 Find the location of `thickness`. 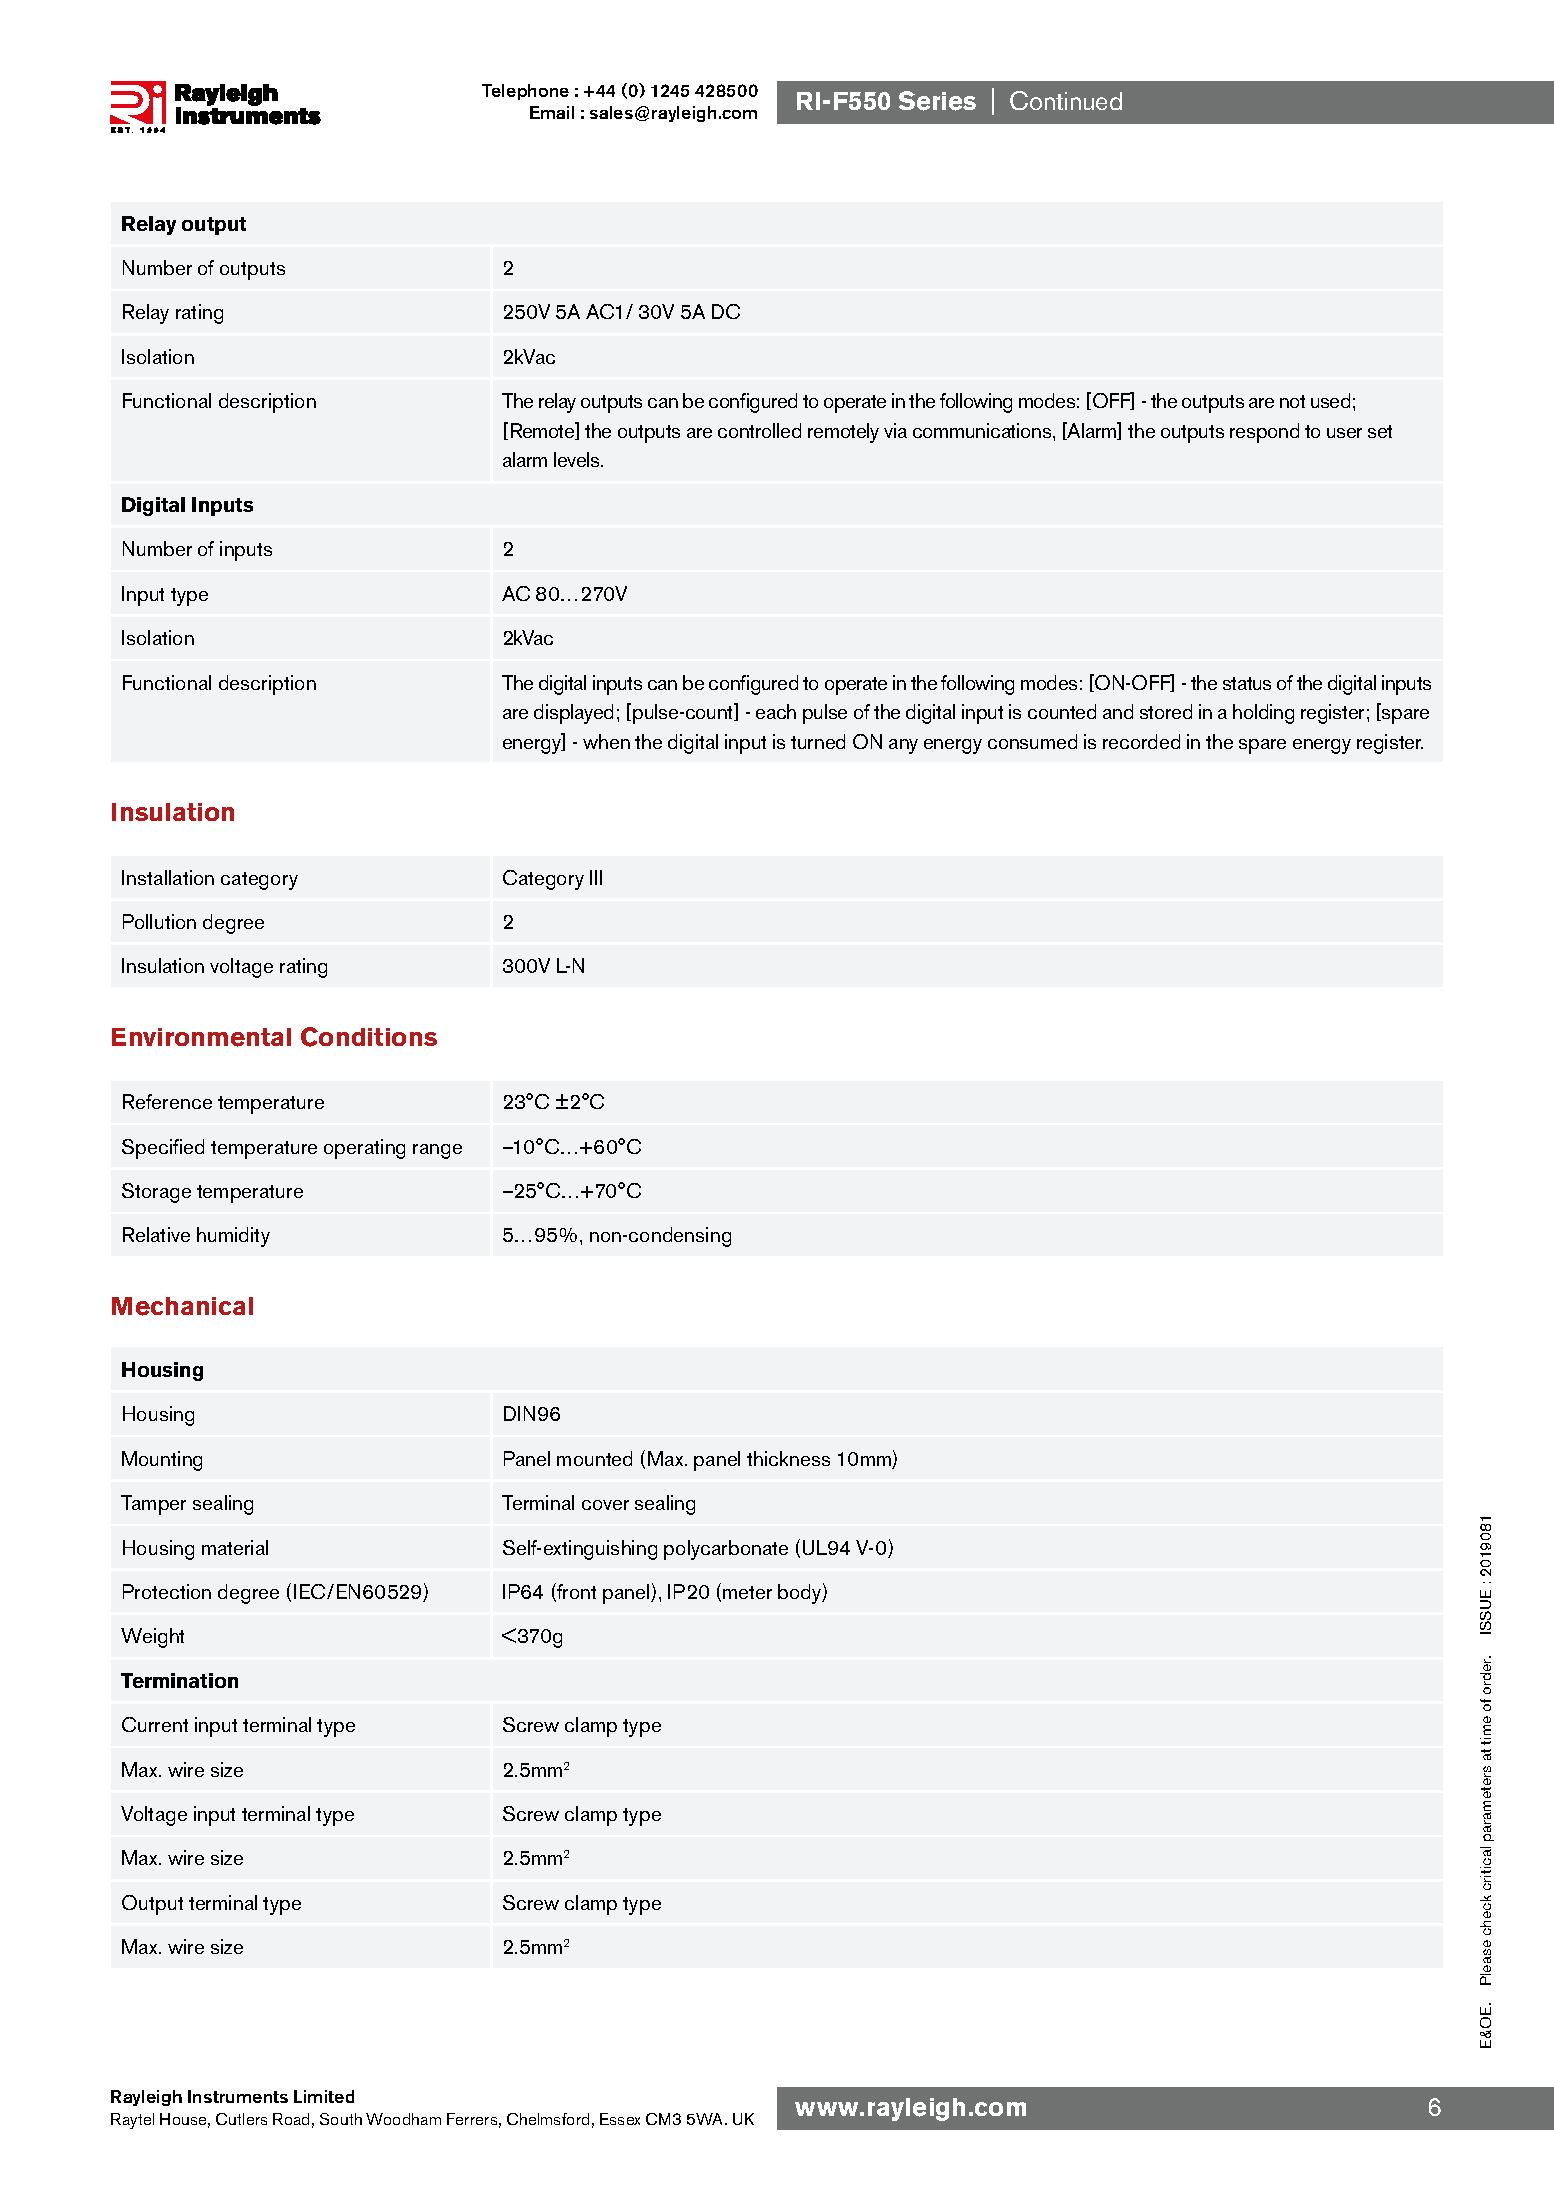

thickness is located at coordinates (788, 1458).
